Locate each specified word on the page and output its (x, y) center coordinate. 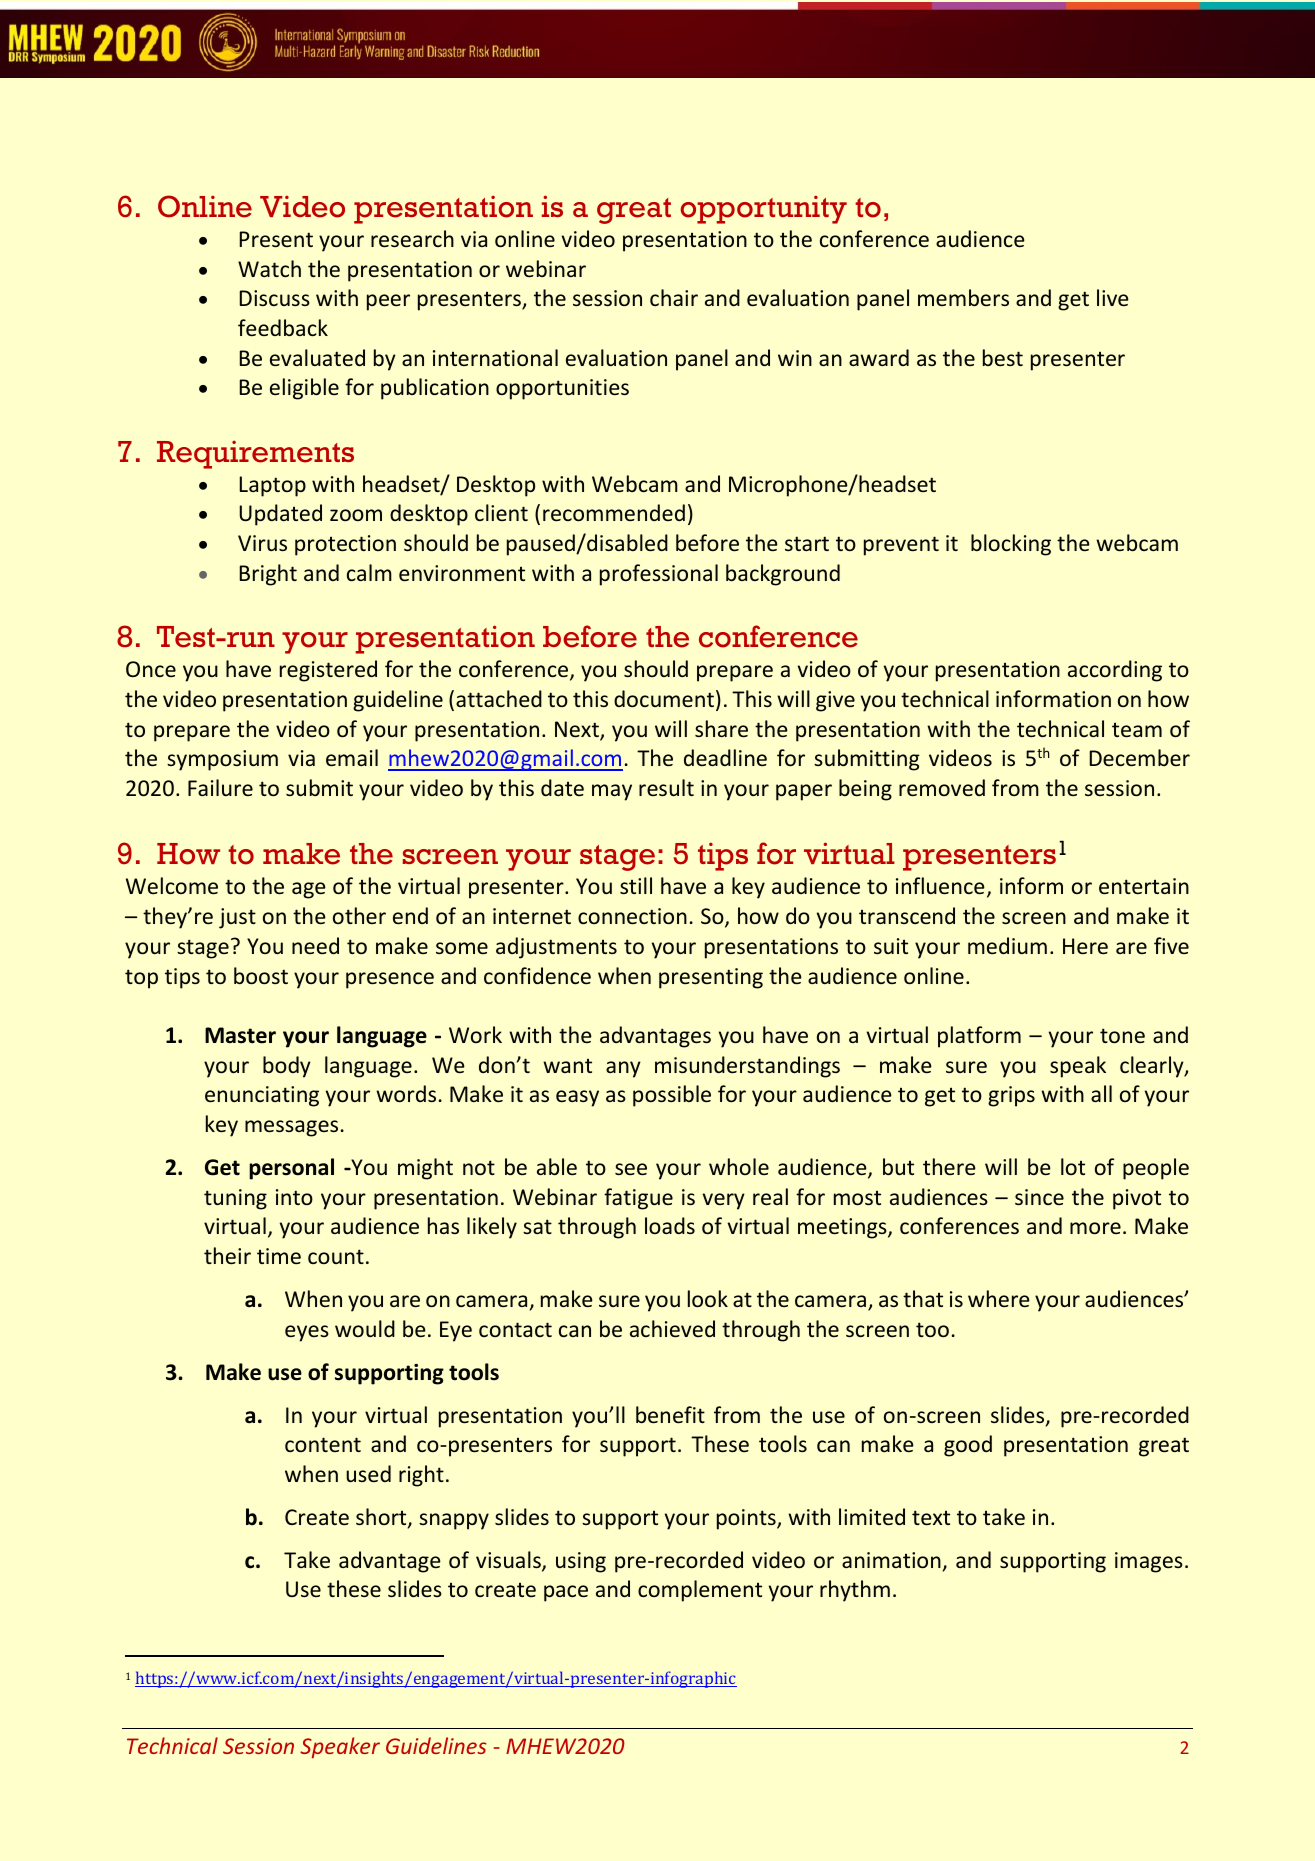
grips (1011, 1096)
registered (328, 671)
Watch (269, 268)
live (1113, 297)
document (664, 698)
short (382, 1518)
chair (674, 297)
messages (291, 1128)
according (1115, 671)
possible (672, 1096)
